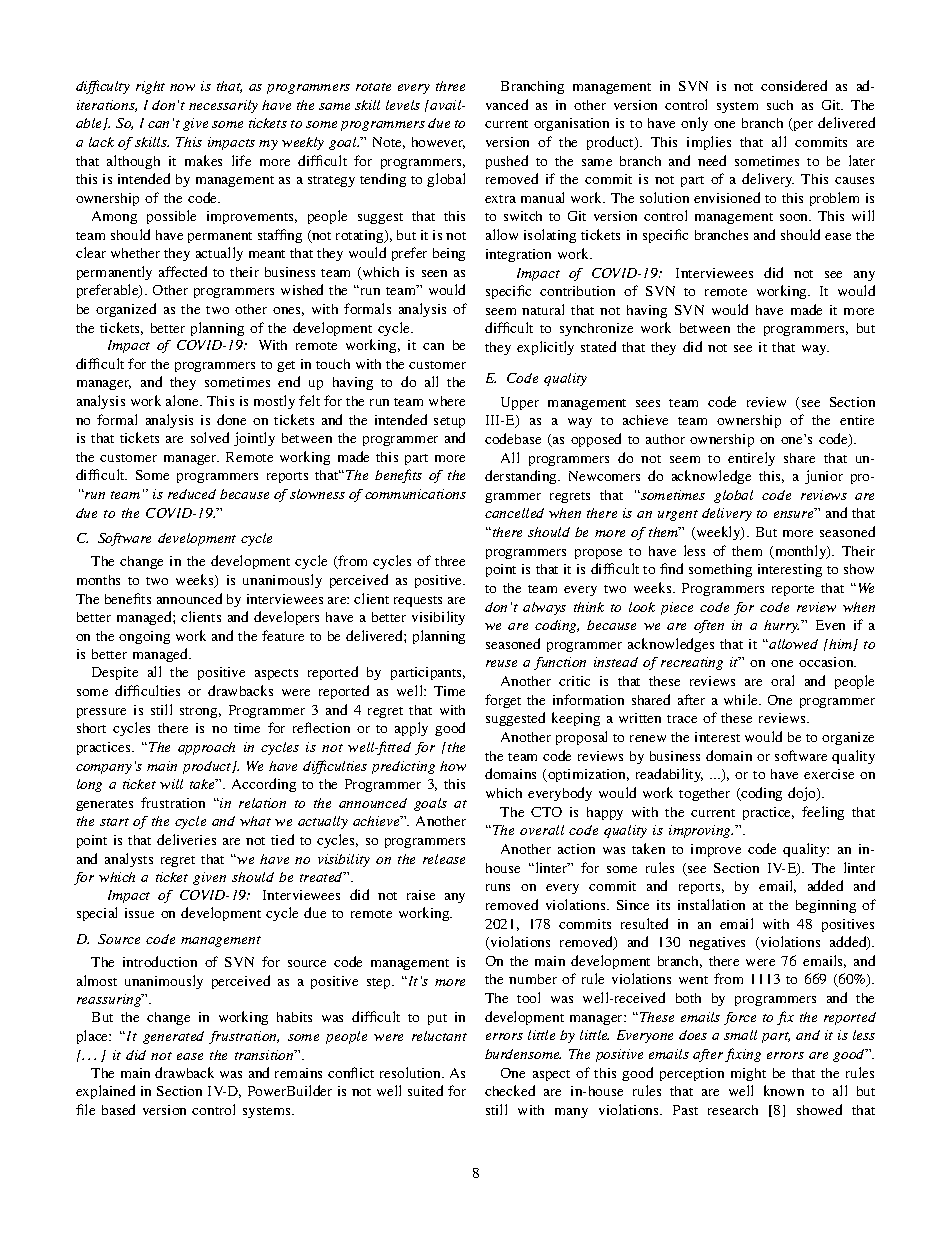  Describe the element at coordinates (223, 106) in the screenshot. I see `necessarily` at that location.
